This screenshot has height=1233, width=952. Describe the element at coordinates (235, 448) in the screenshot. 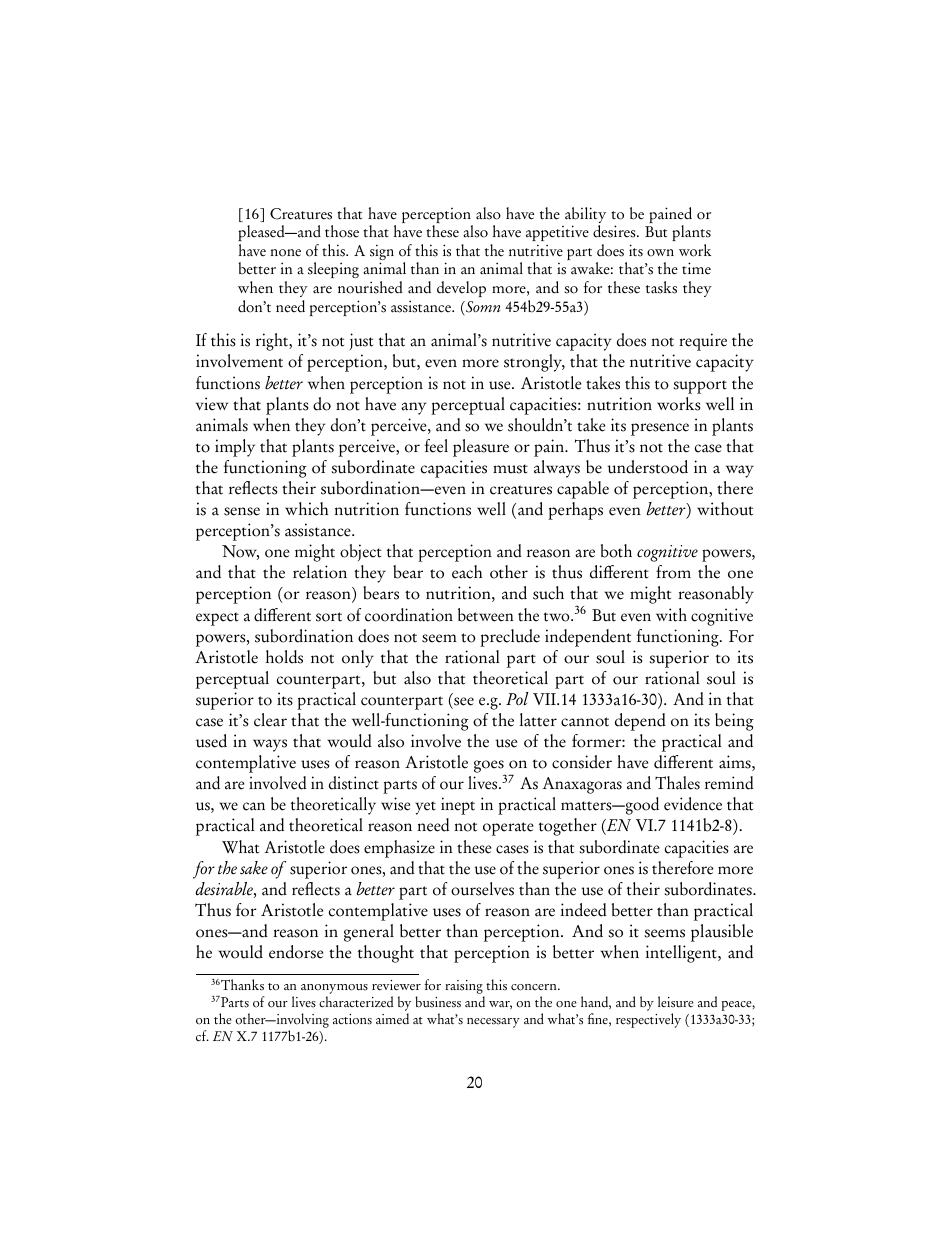

I see `imply` at that location.
